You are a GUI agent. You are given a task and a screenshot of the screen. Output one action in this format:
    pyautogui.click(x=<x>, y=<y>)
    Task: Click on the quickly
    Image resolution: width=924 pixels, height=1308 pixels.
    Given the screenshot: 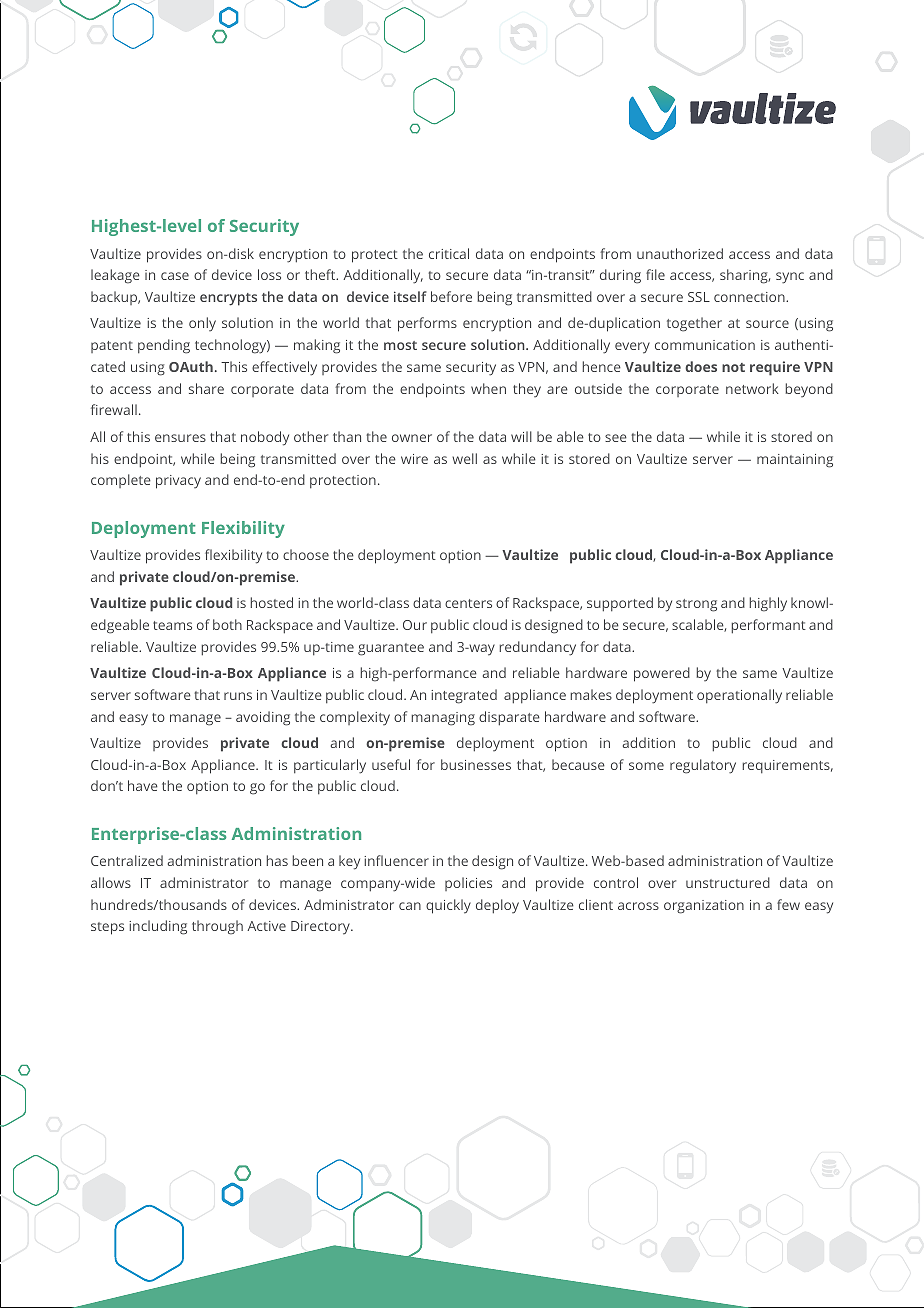 What is the action you would take?
    pyautogui.click(x=448, y=906)
